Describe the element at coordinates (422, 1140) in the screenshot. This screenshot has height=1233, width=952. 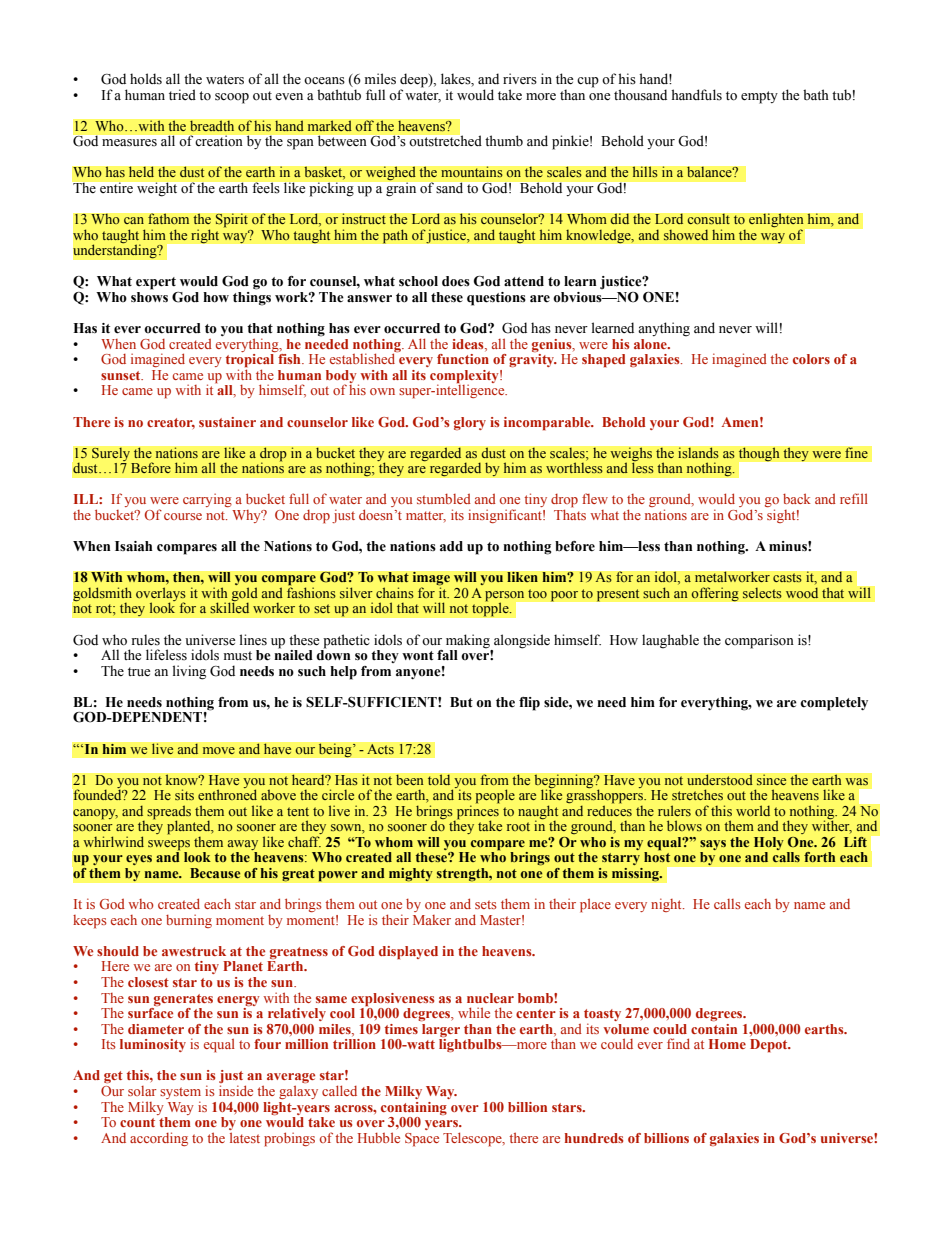
I see `Space` at that location.
